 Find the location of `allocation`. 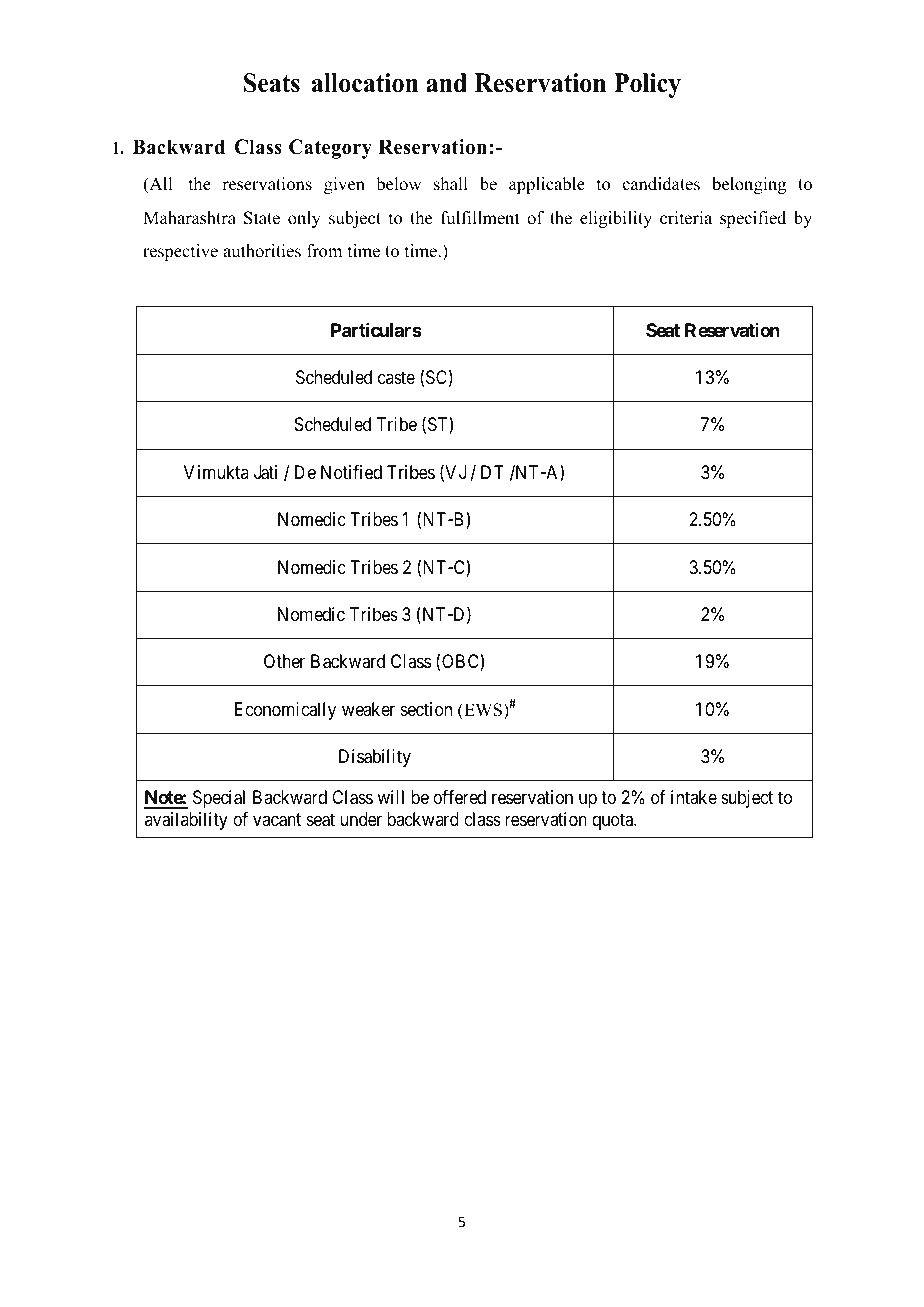

allocation is located at coordinates (365, 83).
